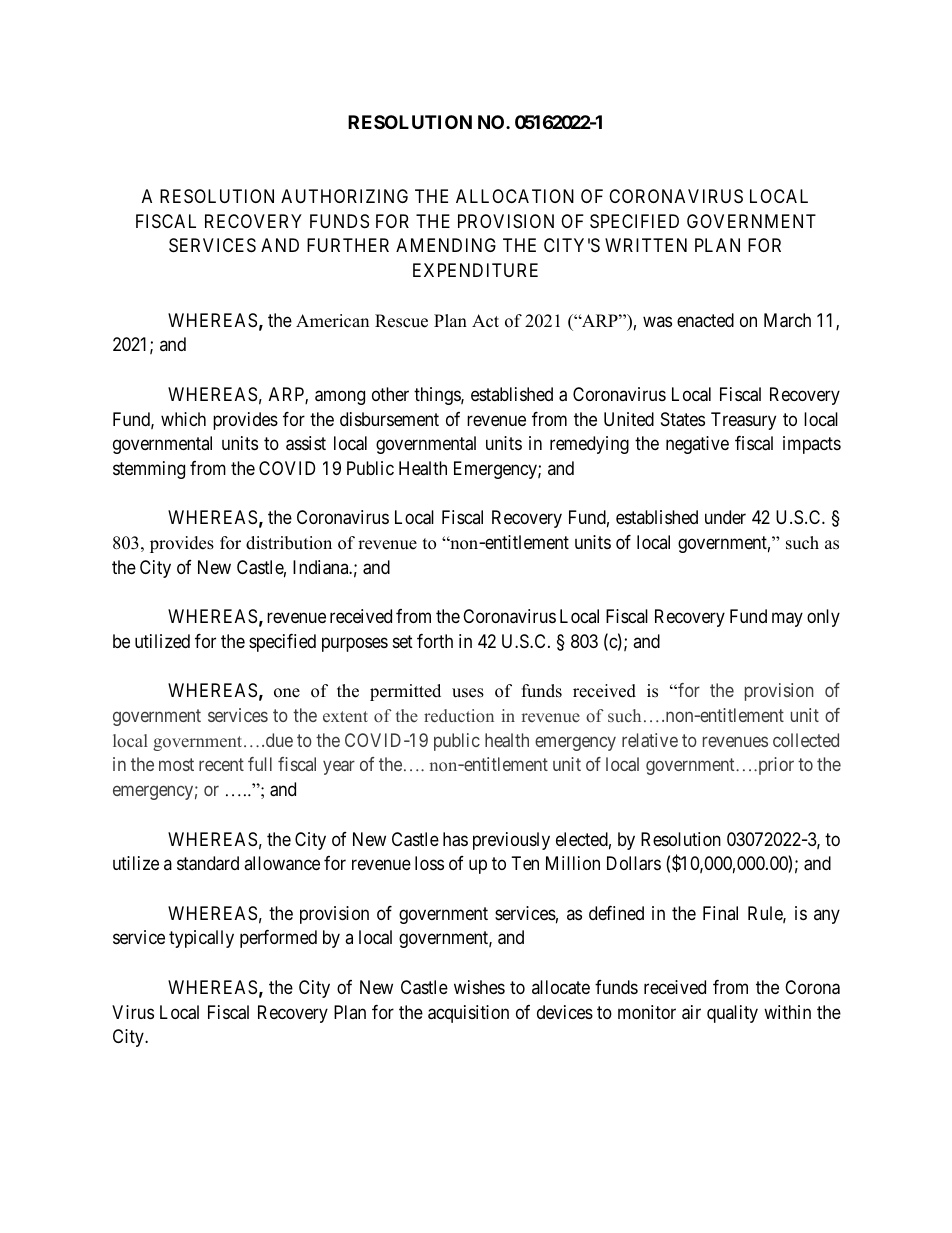 This screenshot has width=952, height=1233. What do you see at coordinates (201, 939) in the screenshot?
I see `typically` at bounding box center [201, 939].
